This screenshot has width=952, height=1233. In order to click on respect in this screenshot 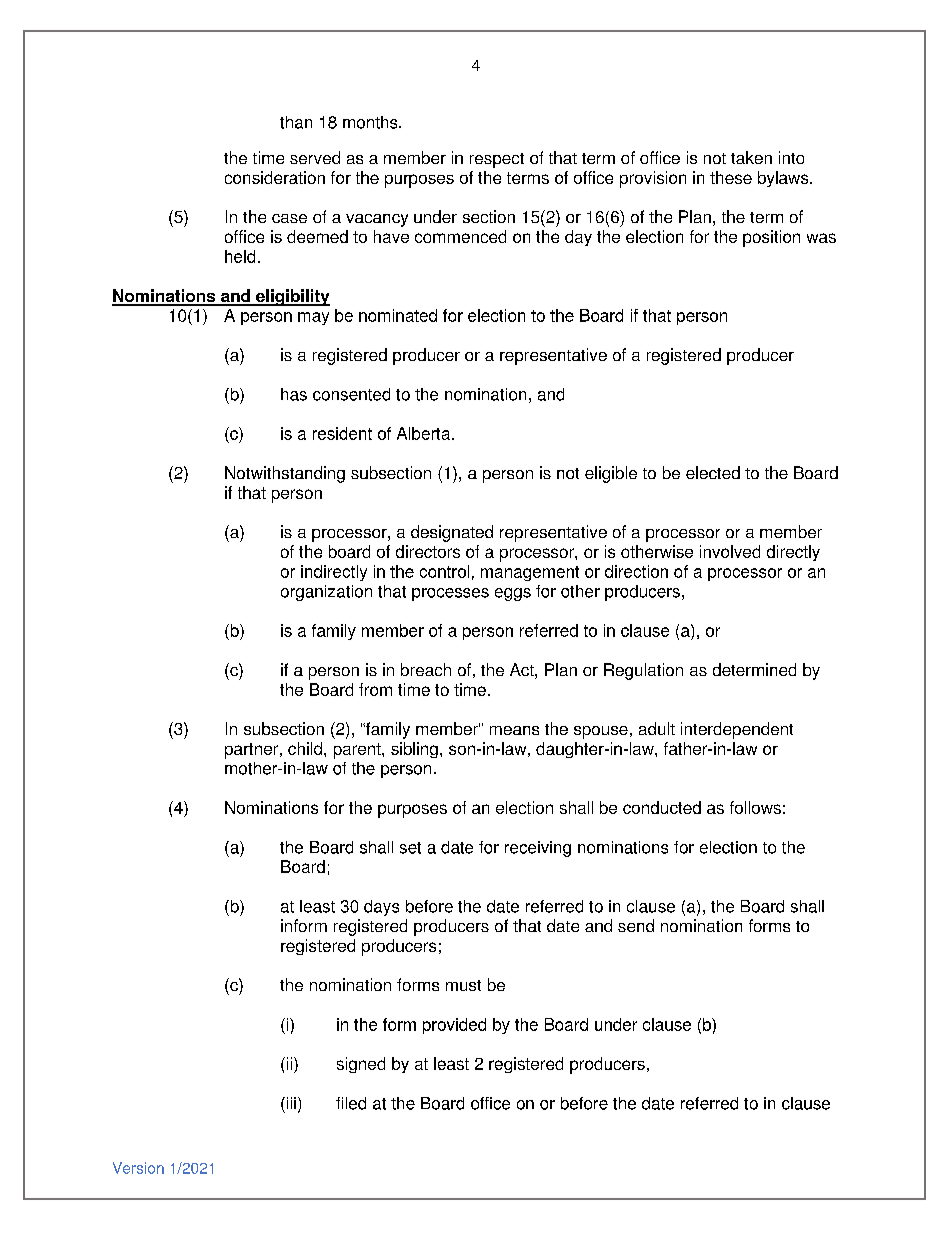, I will do `click(497, 160)`.
